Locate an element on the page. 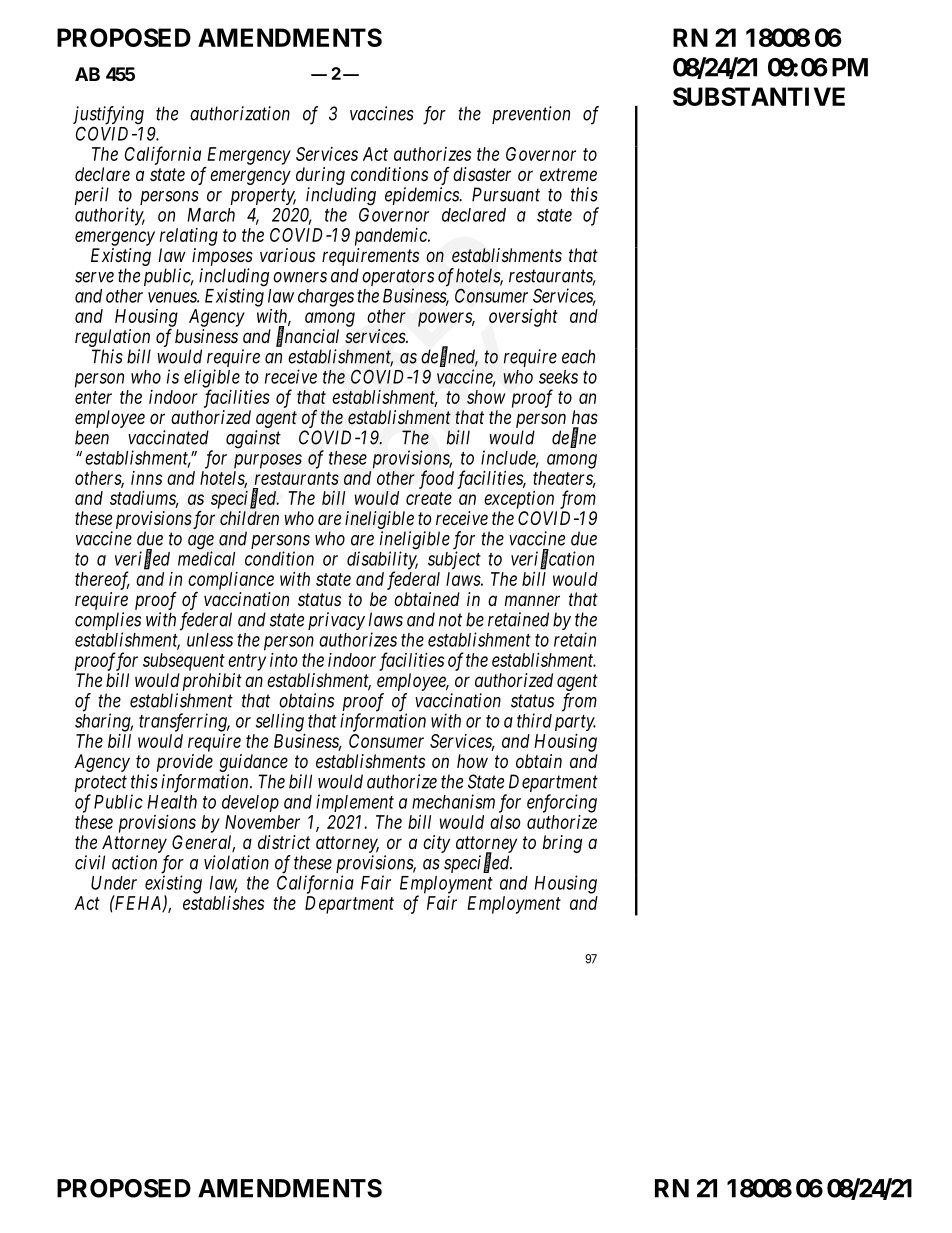  disaster is located at coordinates (482, 174).
